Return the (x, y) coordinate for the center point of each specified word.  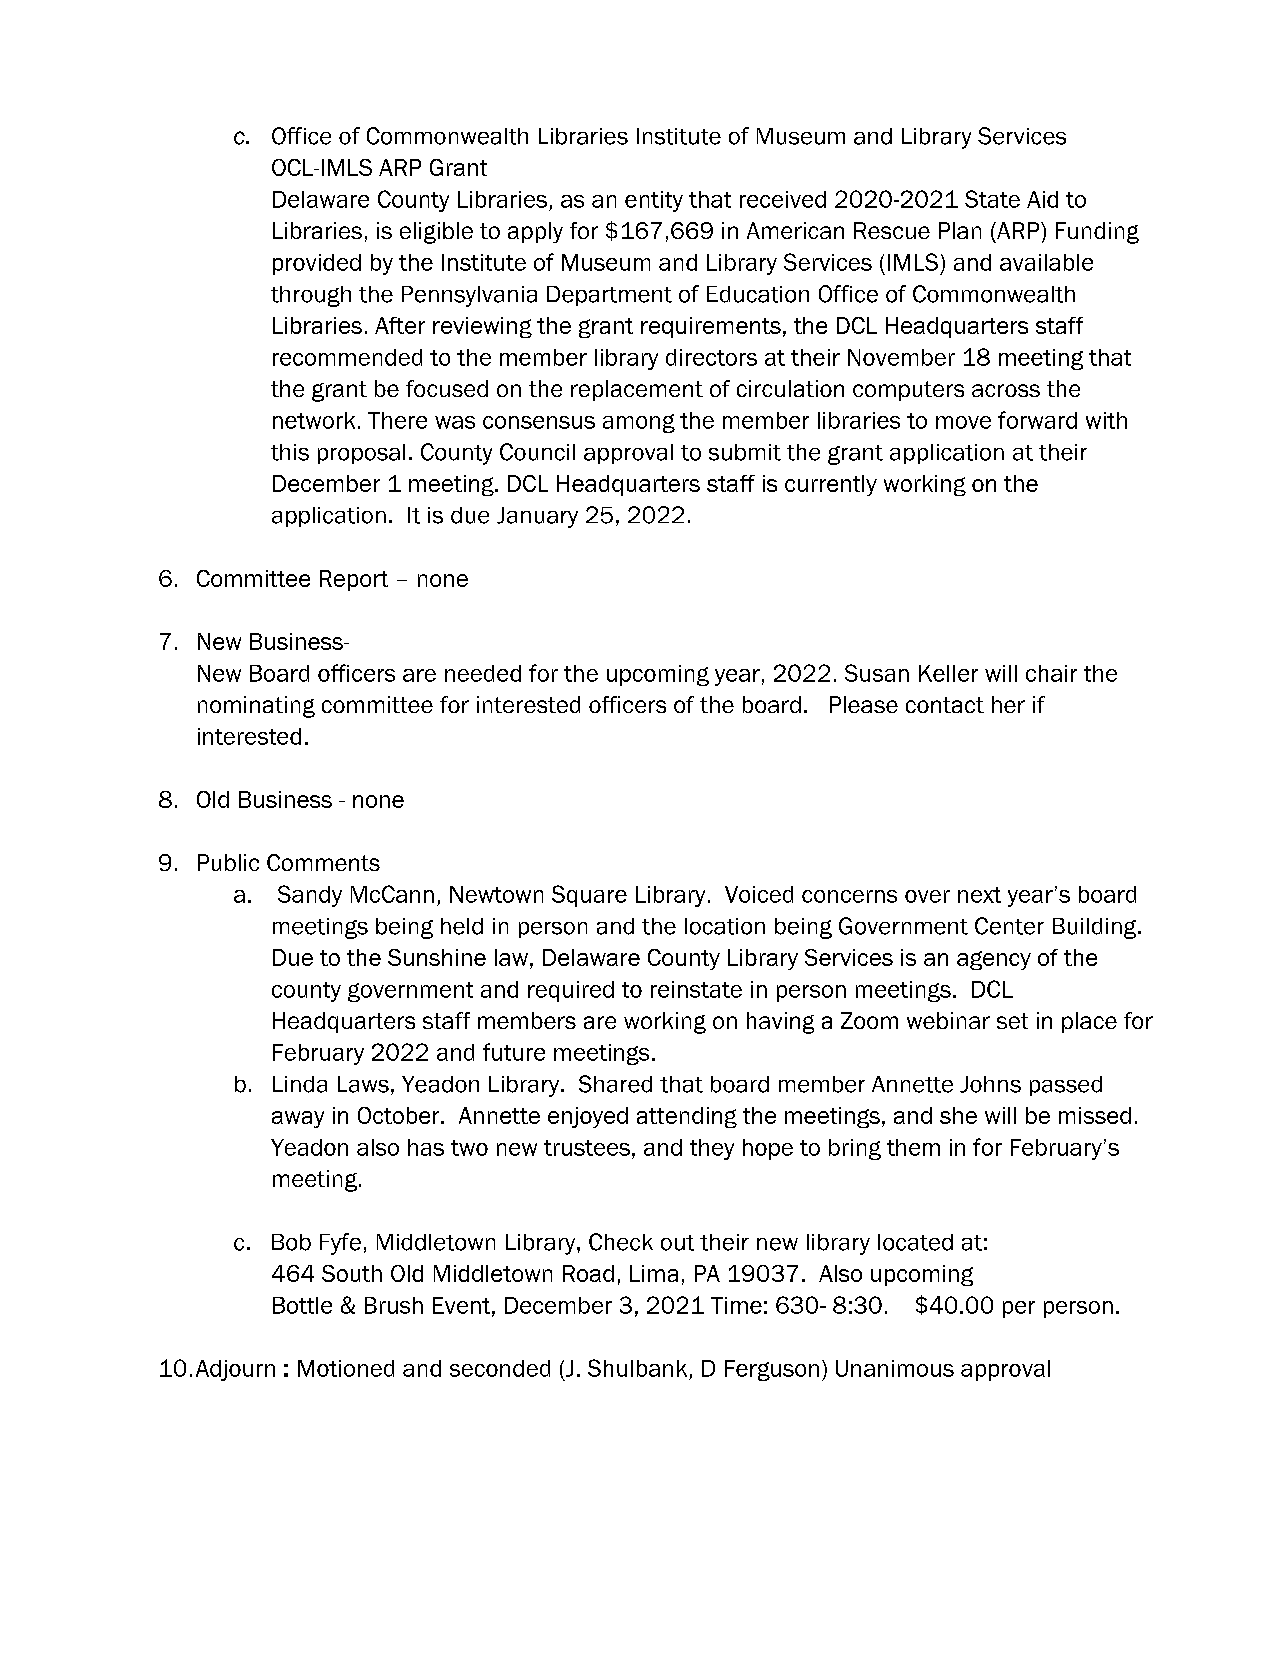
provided (317, 264)
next (979, 895)
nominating (256, 707)
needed (483, 673)
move (963, 422)
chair (1051, 673)
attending (687, 1117)
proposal (361, 454)
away (298, 1119)
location (725, 926)
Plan (960, 230)
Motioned (346, 1368)
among (639, 423)
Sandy (310, 896)
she (958, 1115)
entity (654, 201)
